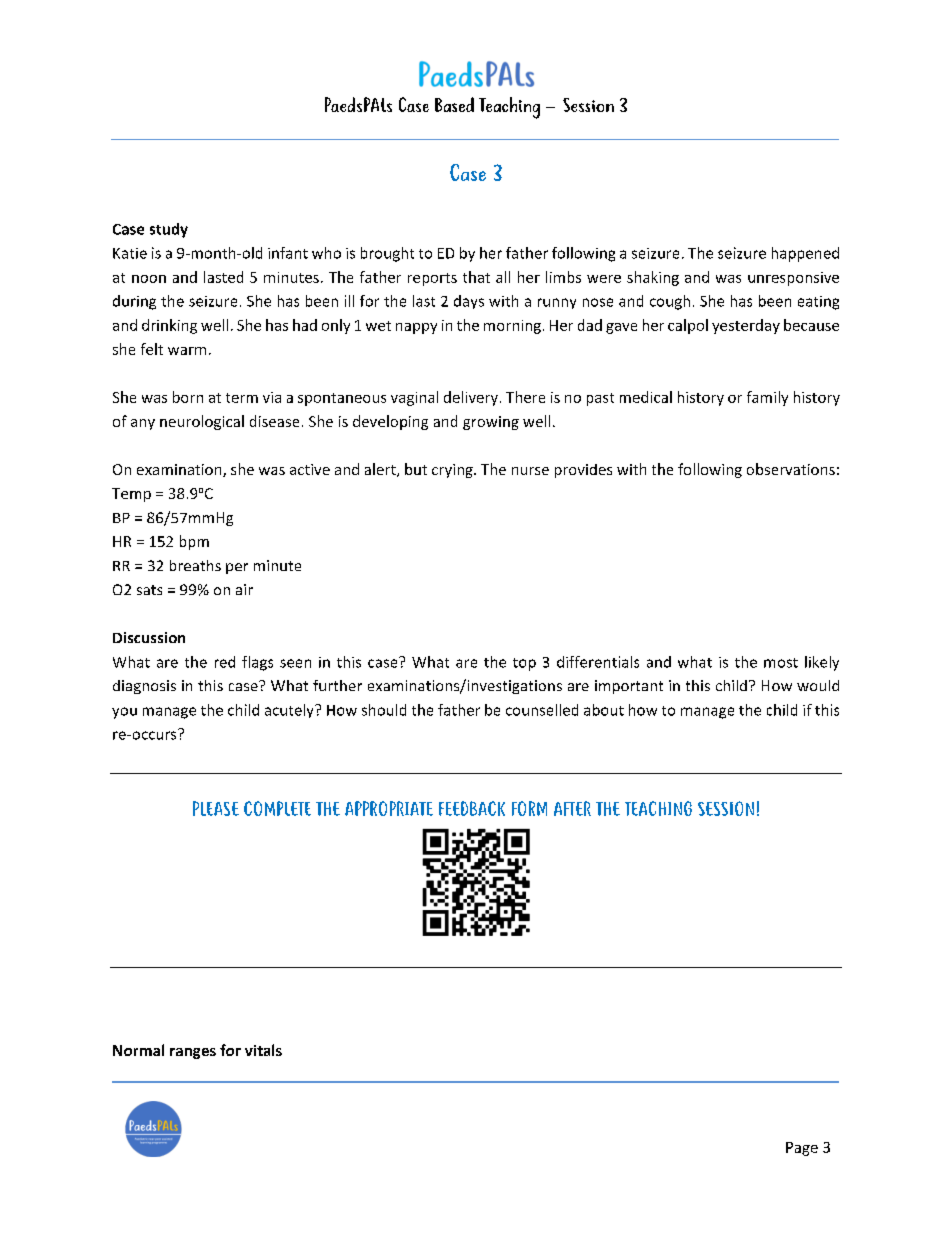  I want to click on crying, so click(453, 471).
